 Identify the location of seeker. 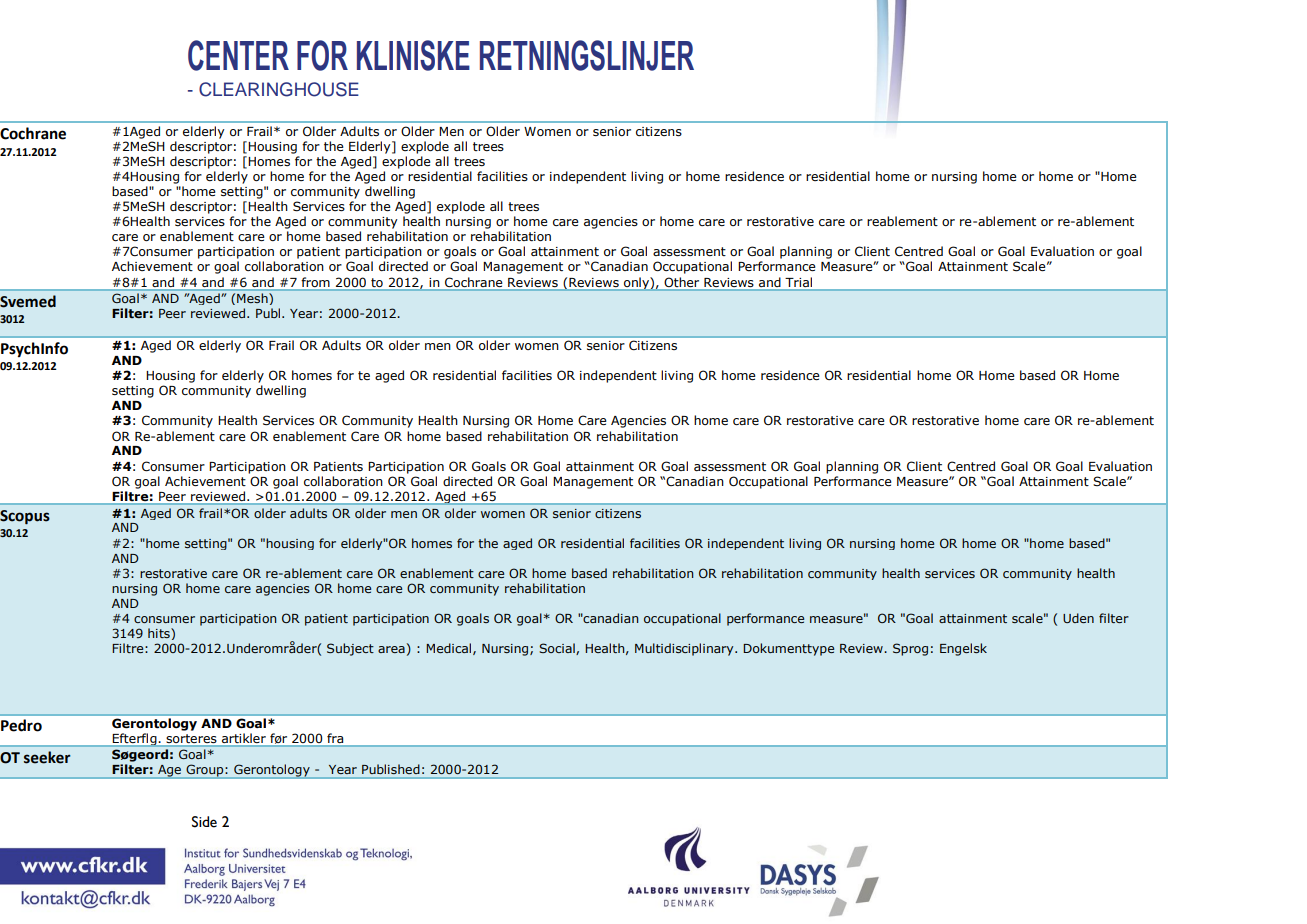
(47, 757).
